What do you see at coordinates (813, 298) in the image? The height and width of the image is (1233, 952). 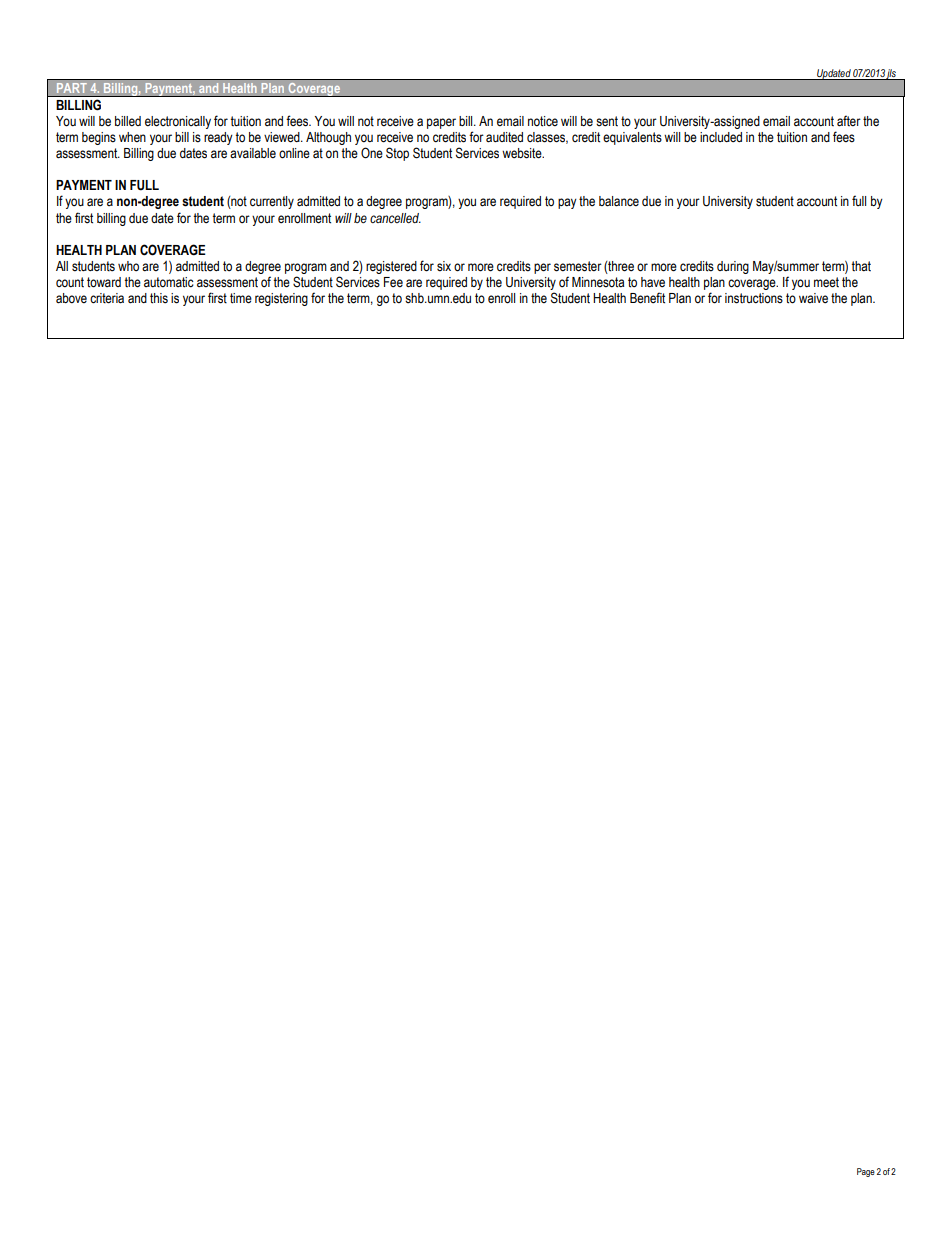 I see `waive` at bounding box center [813, 298].
